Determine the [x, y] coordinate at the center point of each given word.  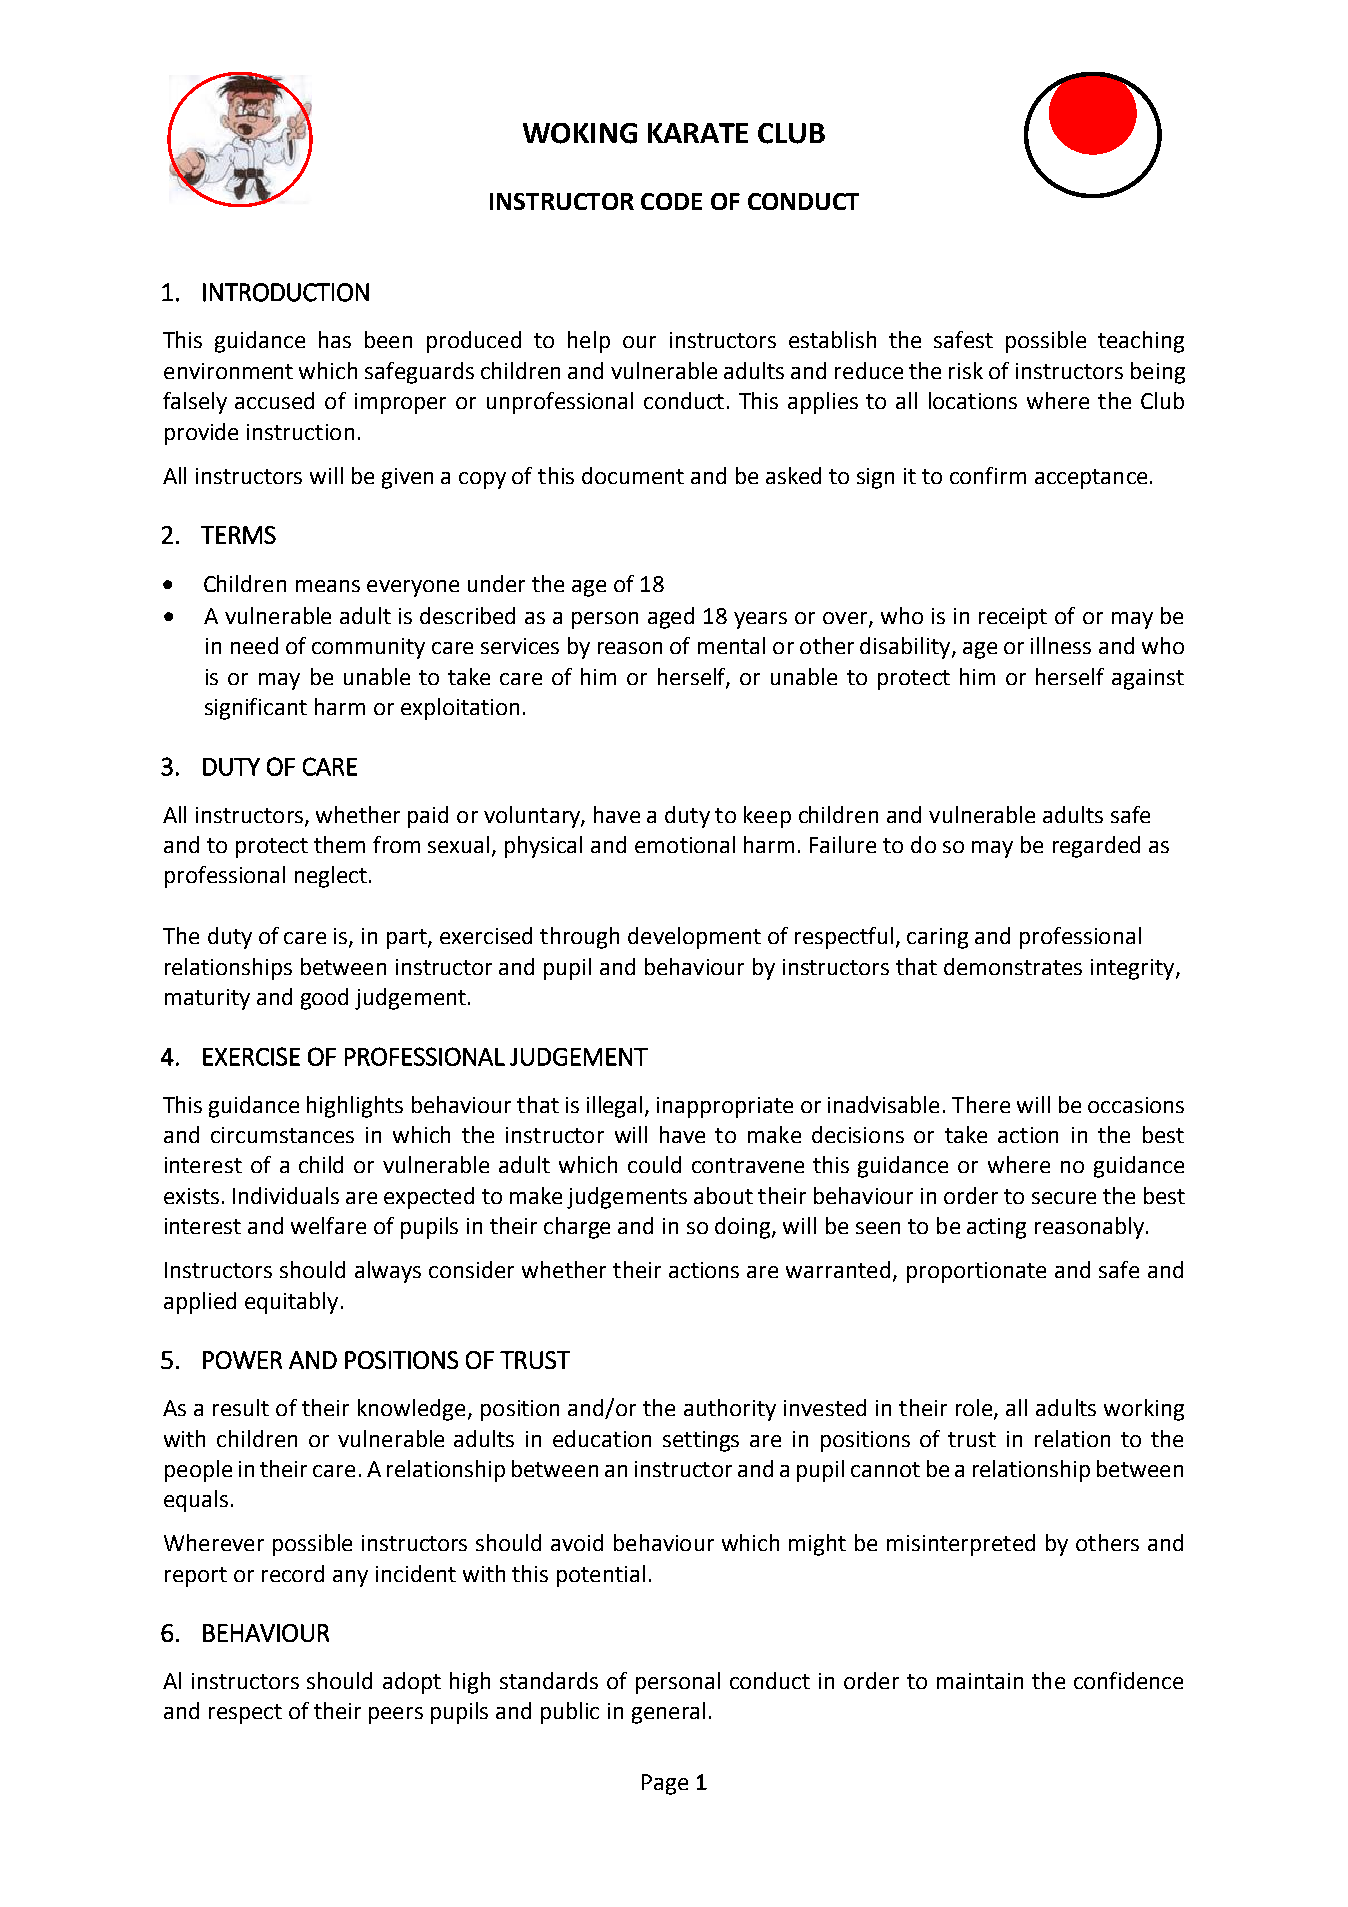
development [694, 938]
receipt [1013, 618]
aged [671, 618]
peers [396, 1715]
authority [730, 1410]
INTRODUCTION [286, 292]
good [324, 999]
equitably [291, 1303]
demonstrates [1013, 966]
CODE [671, 201]
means [328, 586]
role [974, 1407]
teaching [1141, 342]
